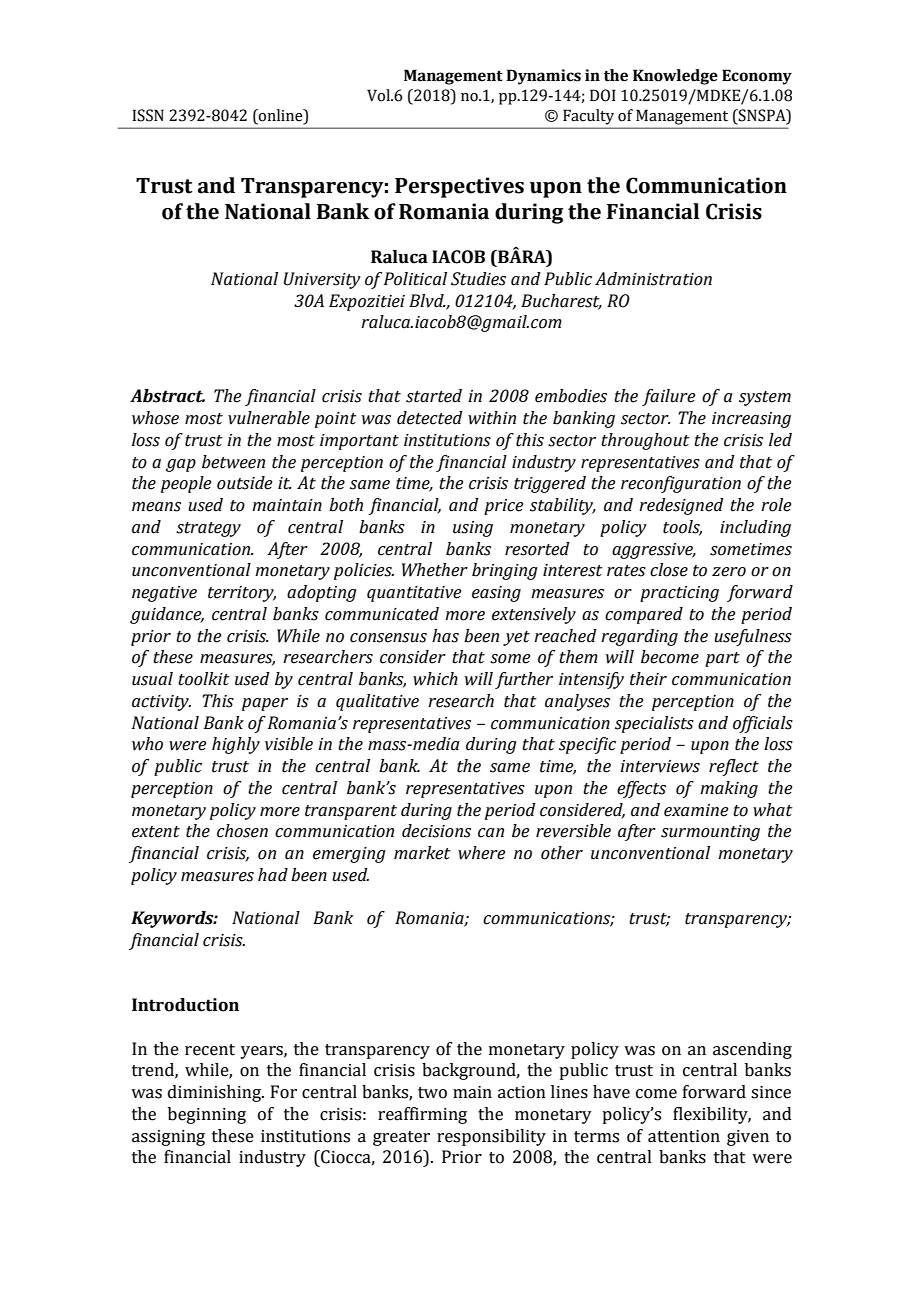  I want to click on diminishing, so click(216, 1093).
